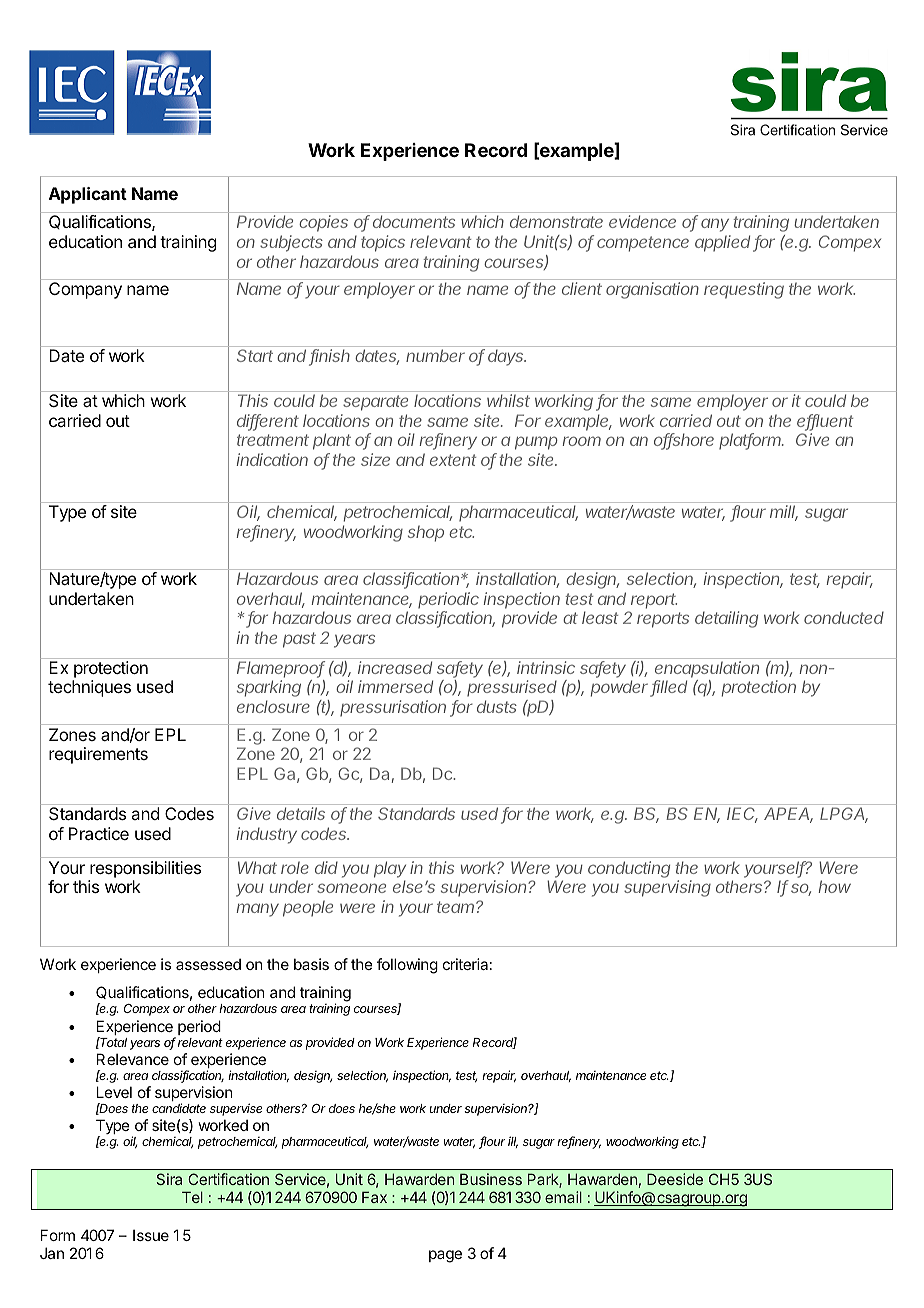 The width and height of the document is (924, 1308). I want to click on filled, so click(669, 688).
